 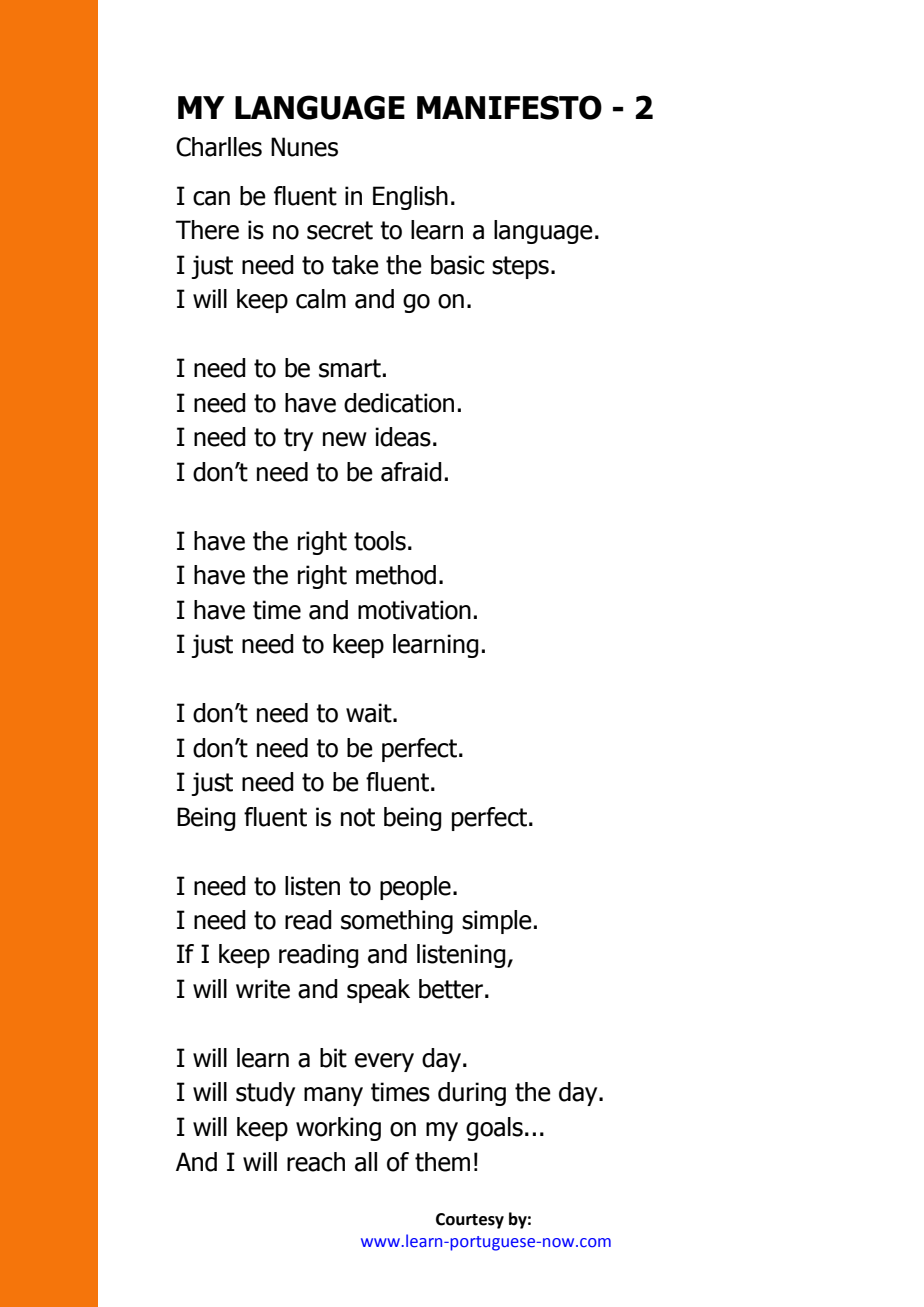 What do you see at coordinates (350, 368) in the document?
I see `smart` at bounding box center [350, 368].
